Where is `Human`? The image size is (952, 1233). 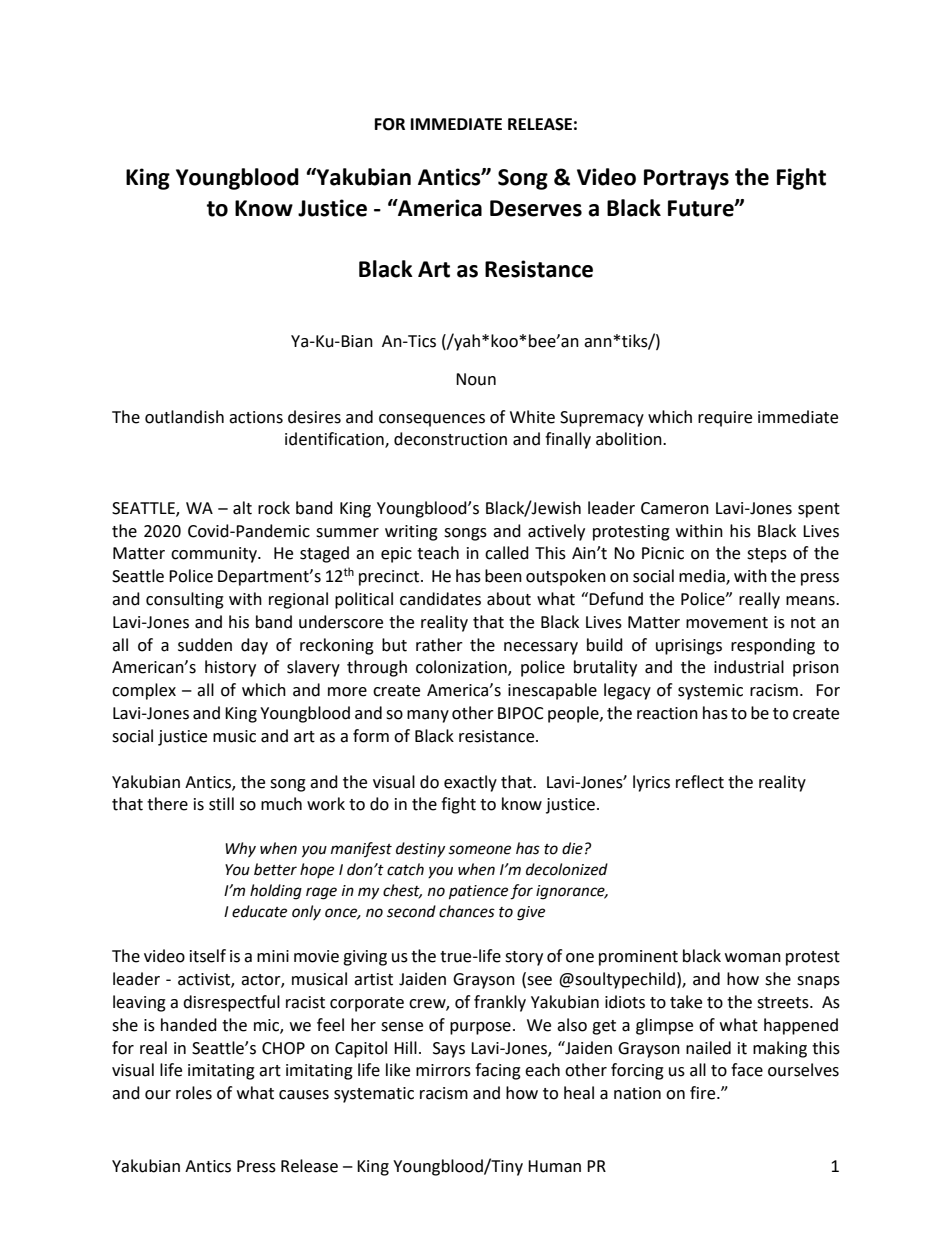 Human is located at coordinates (554, 1166).
